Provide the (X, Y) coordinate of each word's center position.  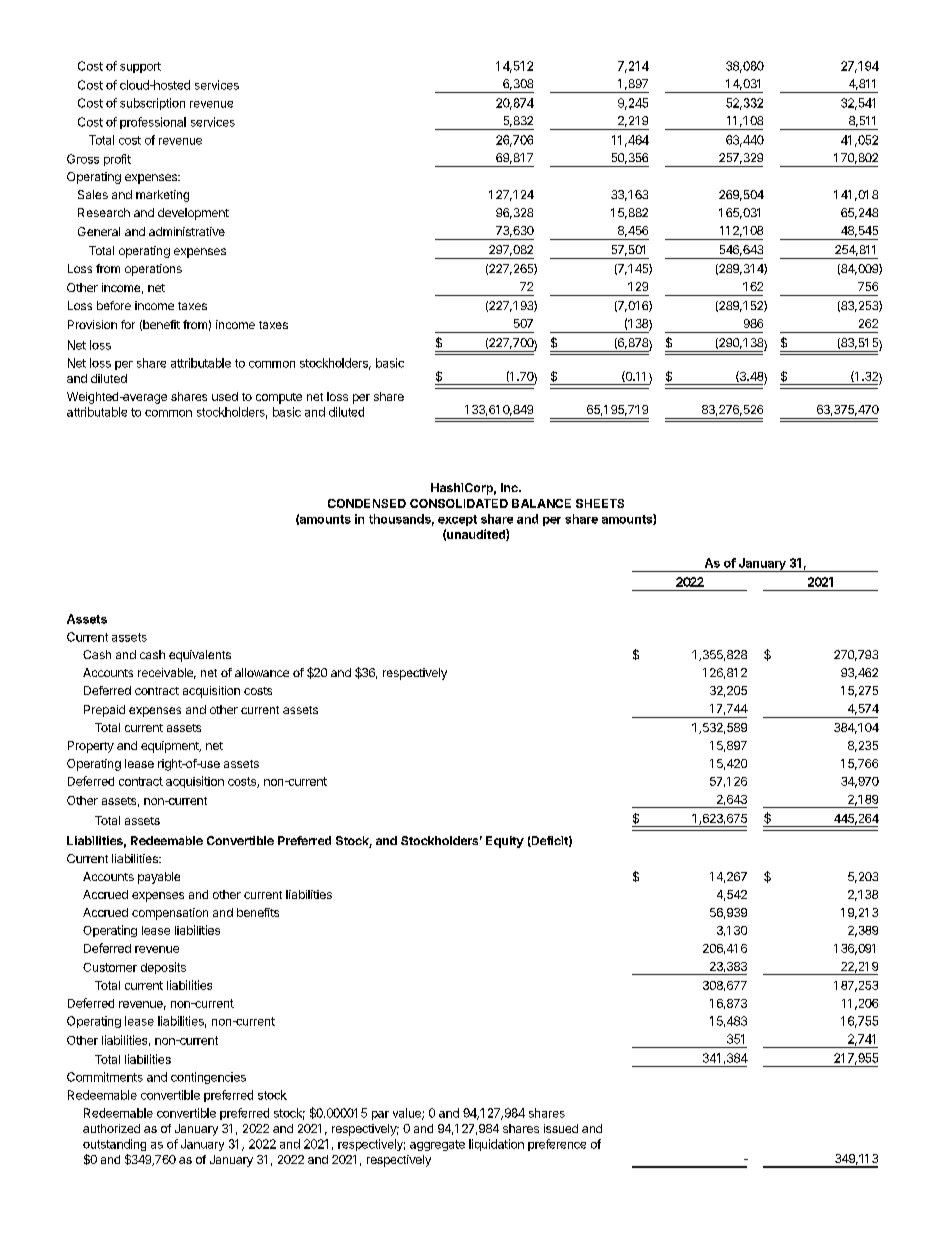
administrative (187, 231)
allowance (262, 672)
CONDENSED (367, 503)
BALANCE (541, 503)
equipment (171, 747)
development (193, 214)
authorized (111, 1128)
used (225, 396)
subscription (152, 104)
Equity (505, 842)
